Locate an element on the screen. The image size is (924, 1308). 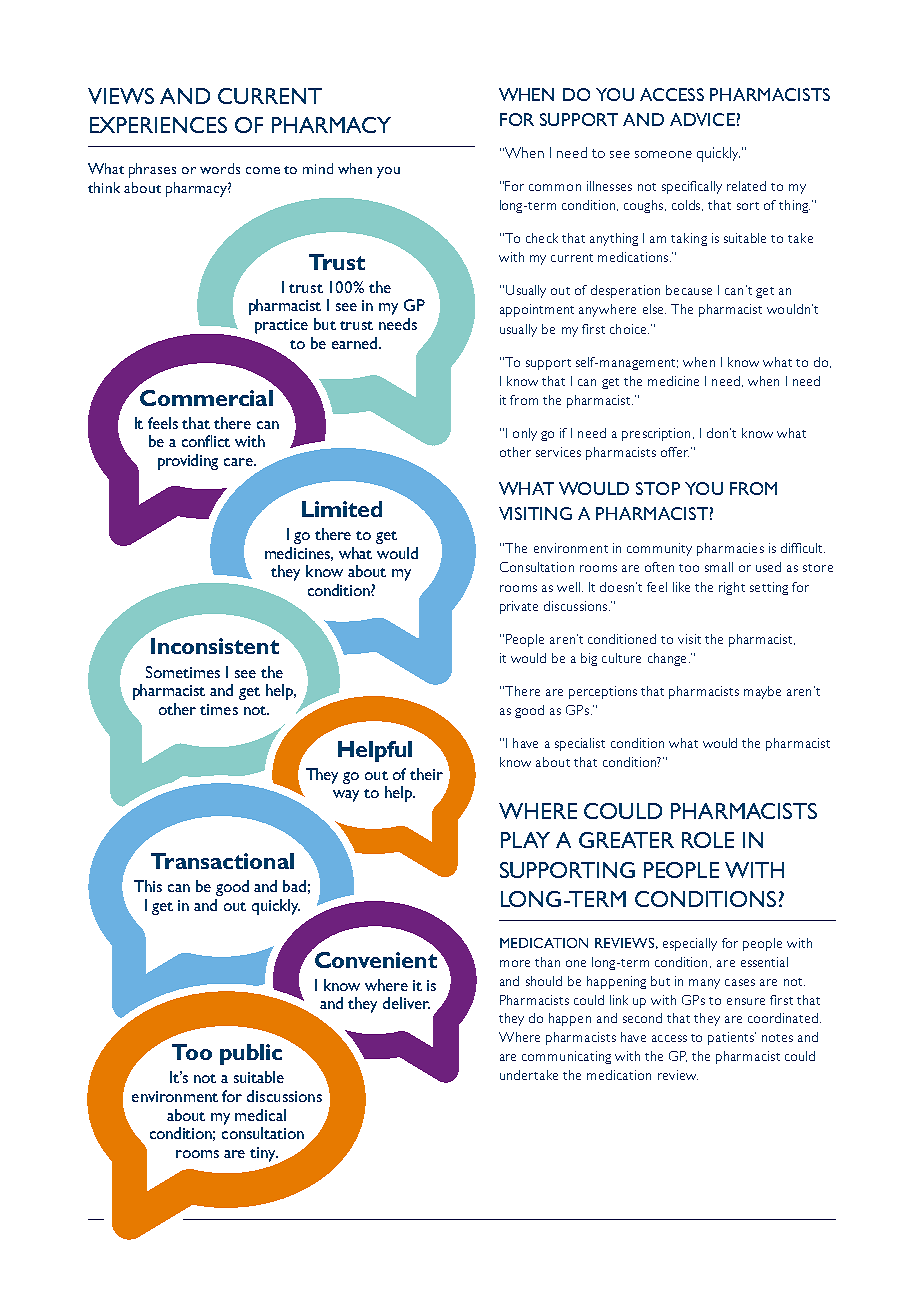
their is located at coordinates (426, 774).
